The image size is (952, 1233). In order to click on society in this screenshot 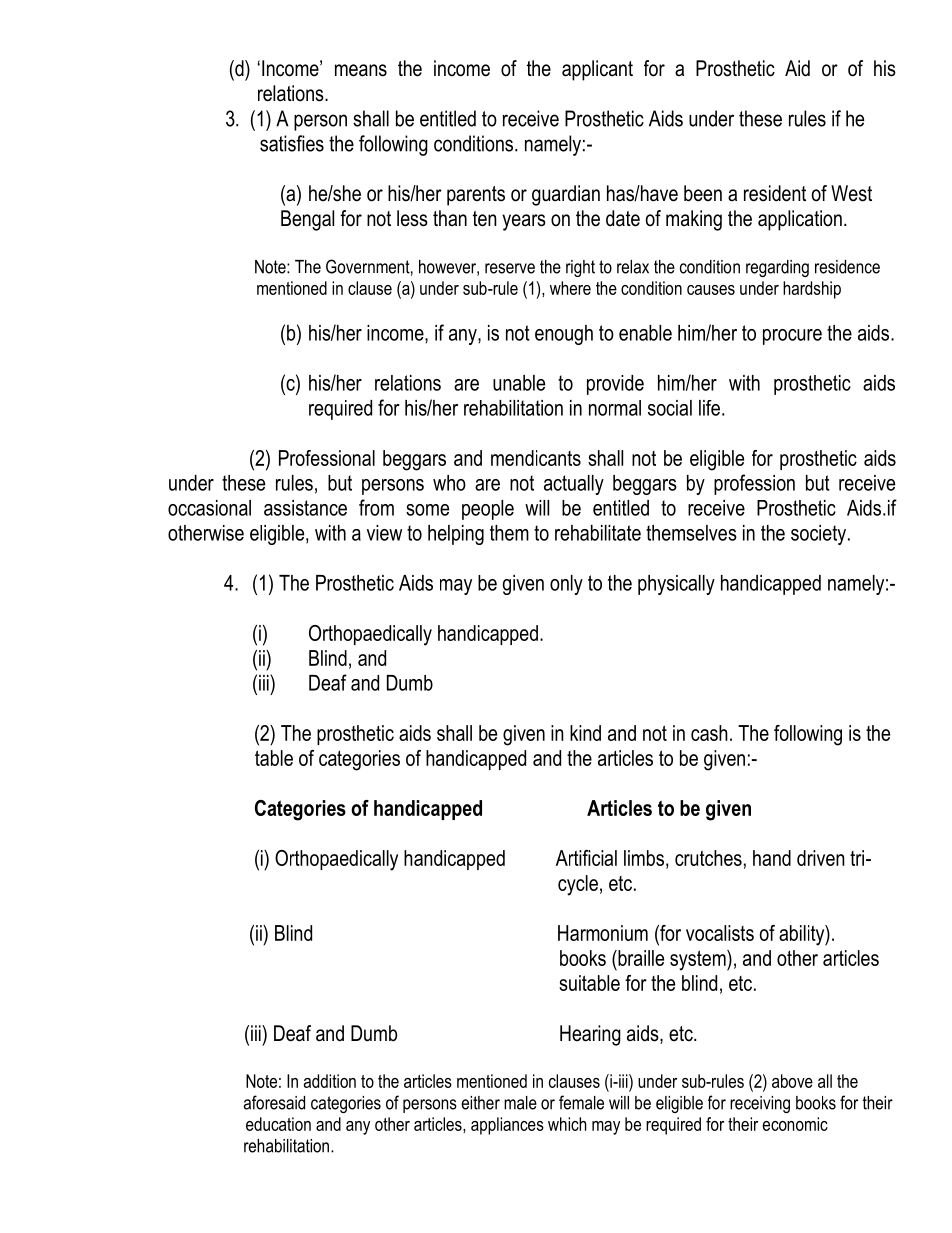, I will do `click(818, 535)`.
